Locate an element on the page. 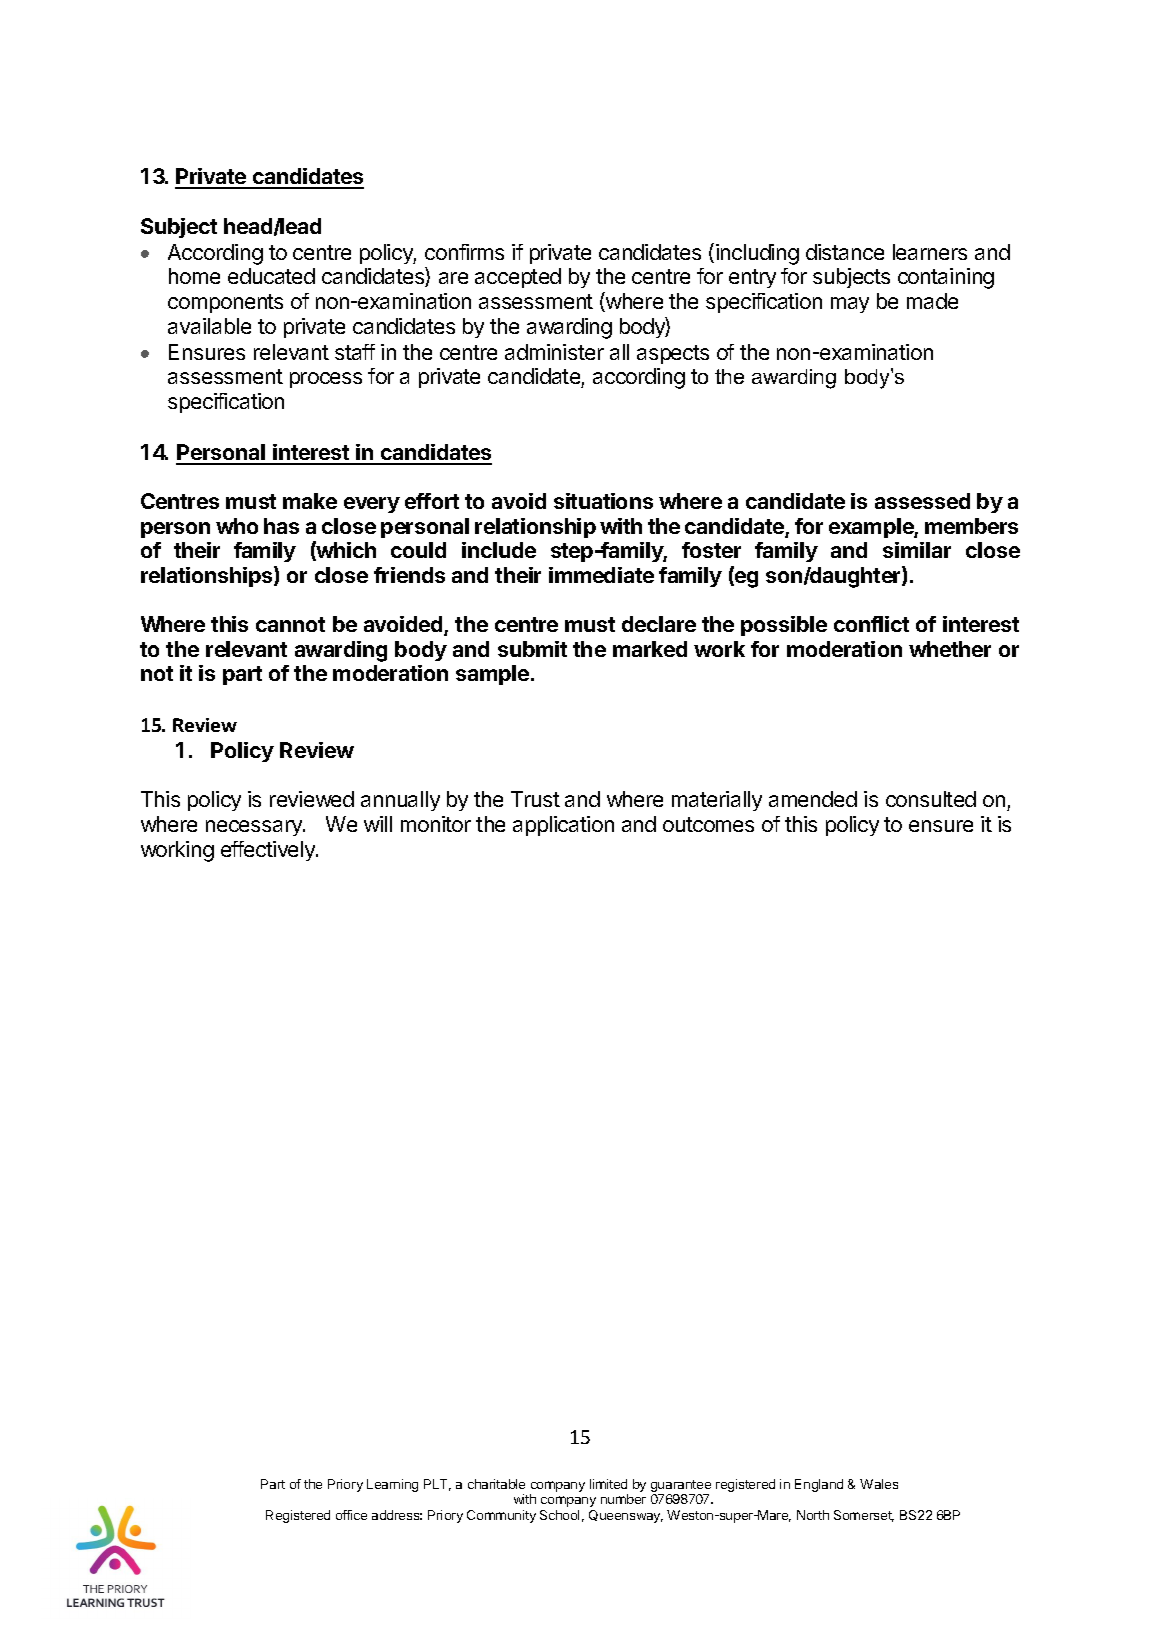 The height and width of the document is (1639, 1160). office is located at coordinates (351, 1515).
